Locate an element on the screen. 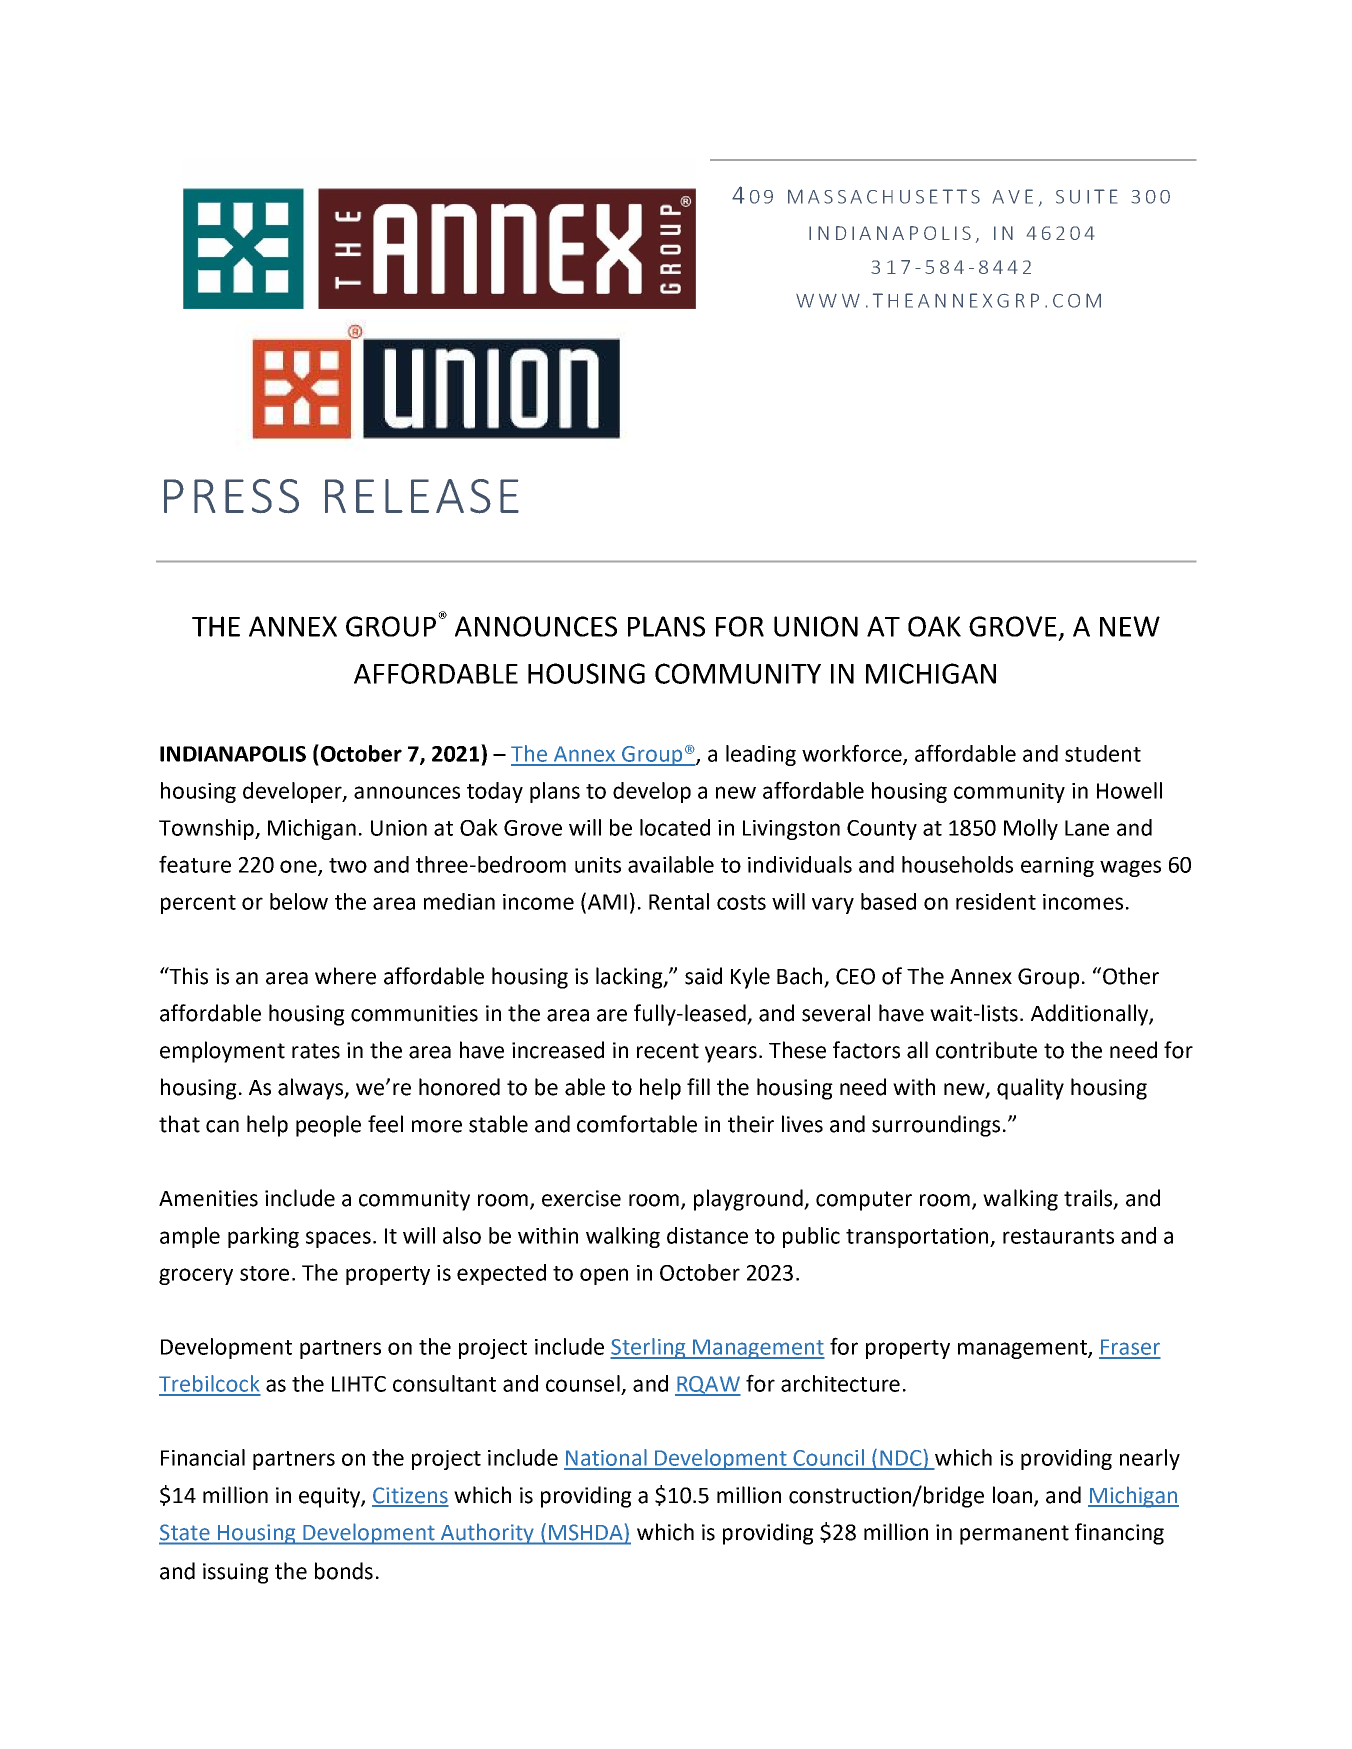  student is located at coordinates (1103, 753).
